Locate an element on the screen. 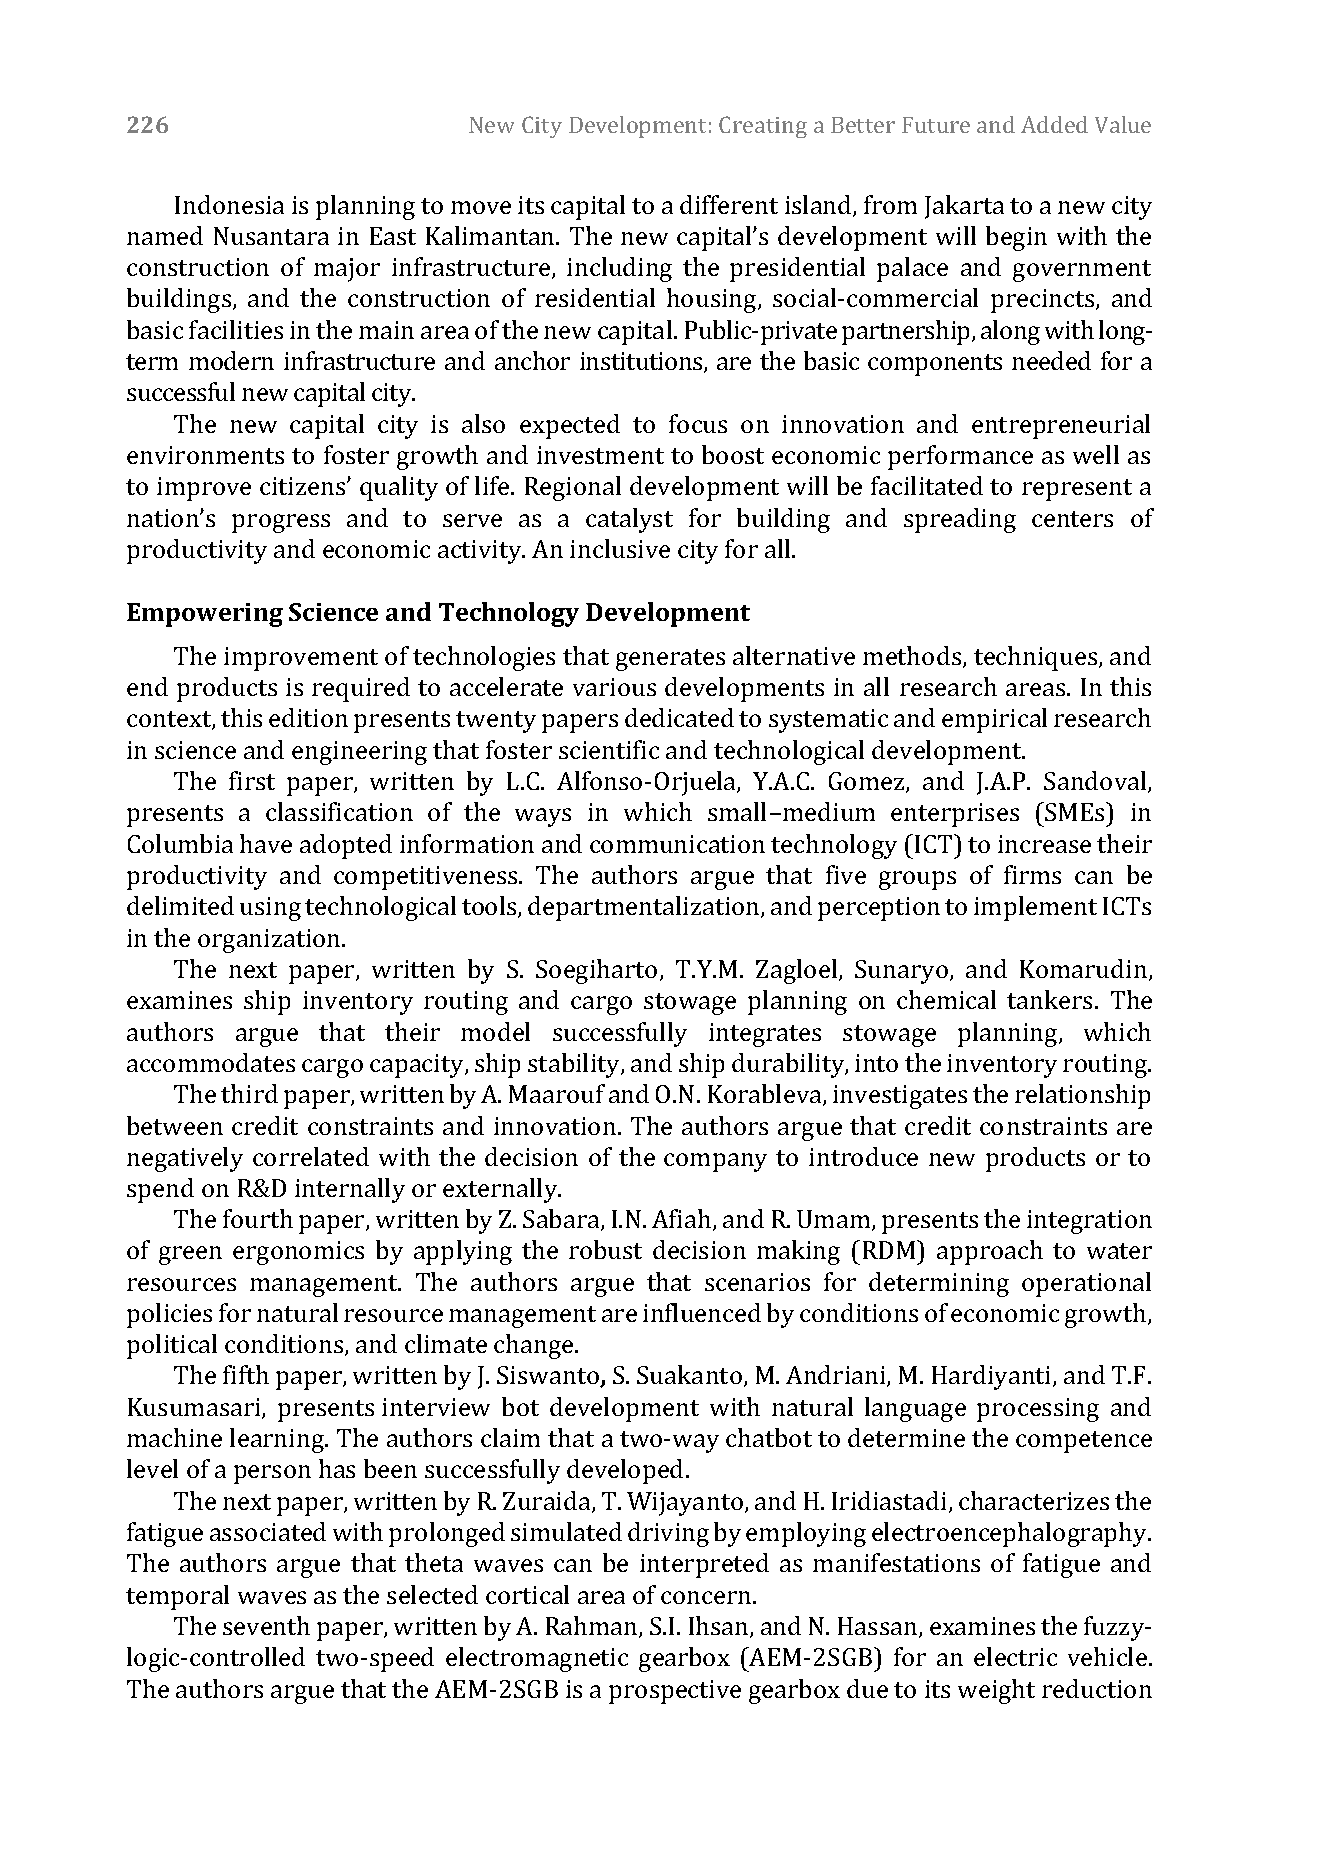  different is located at coordinates (729, 204).
